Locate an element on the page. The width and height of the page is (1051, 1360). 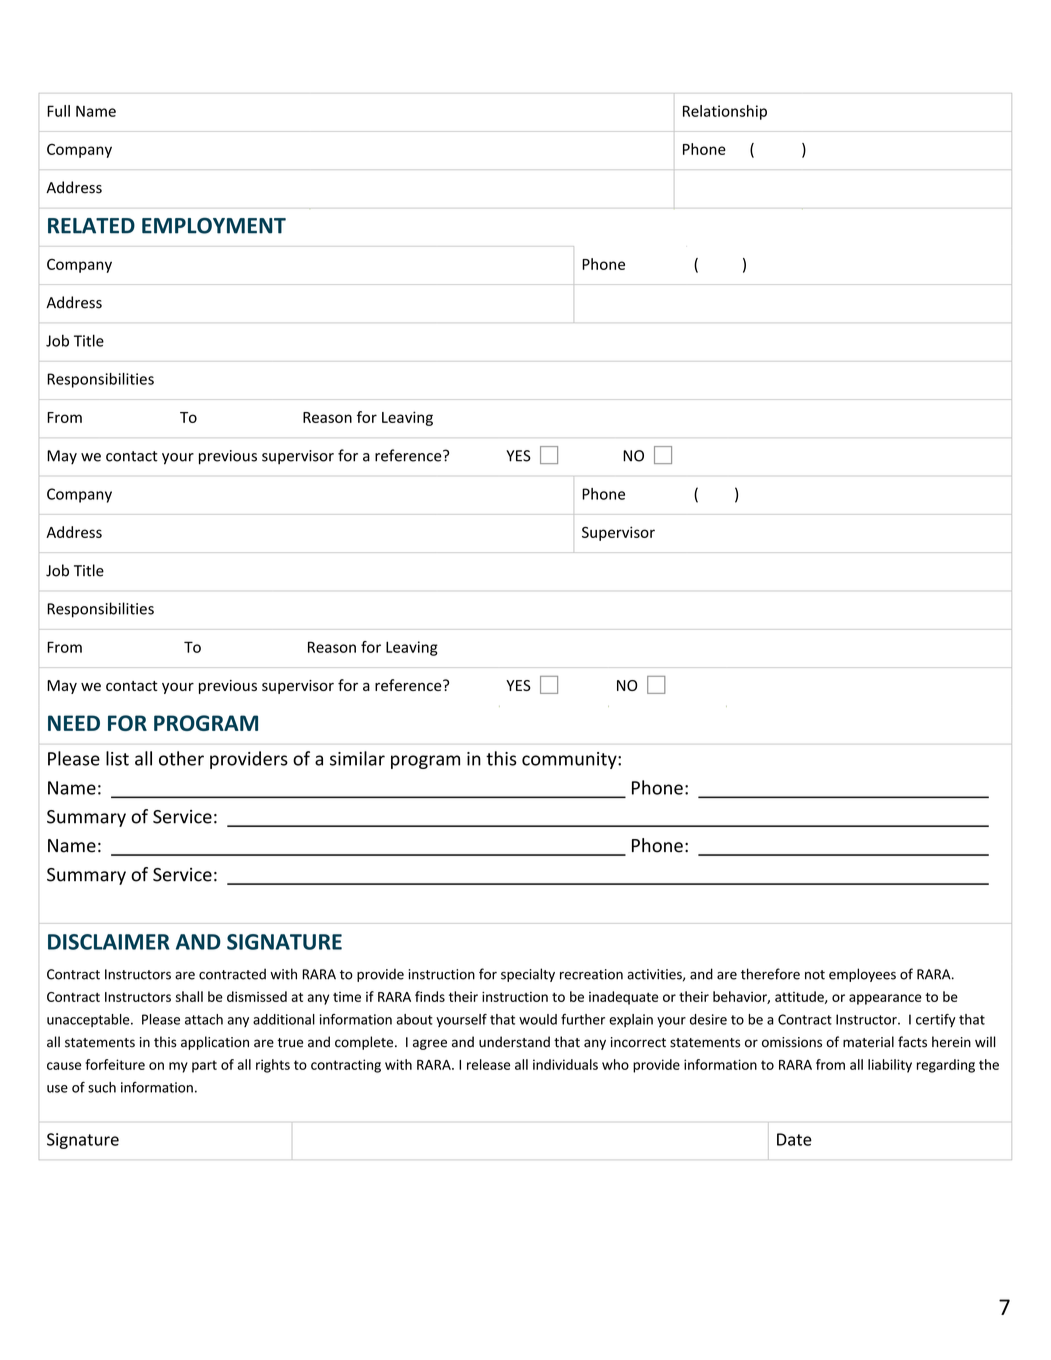
Relationship is located at coordinates (725, 112).
